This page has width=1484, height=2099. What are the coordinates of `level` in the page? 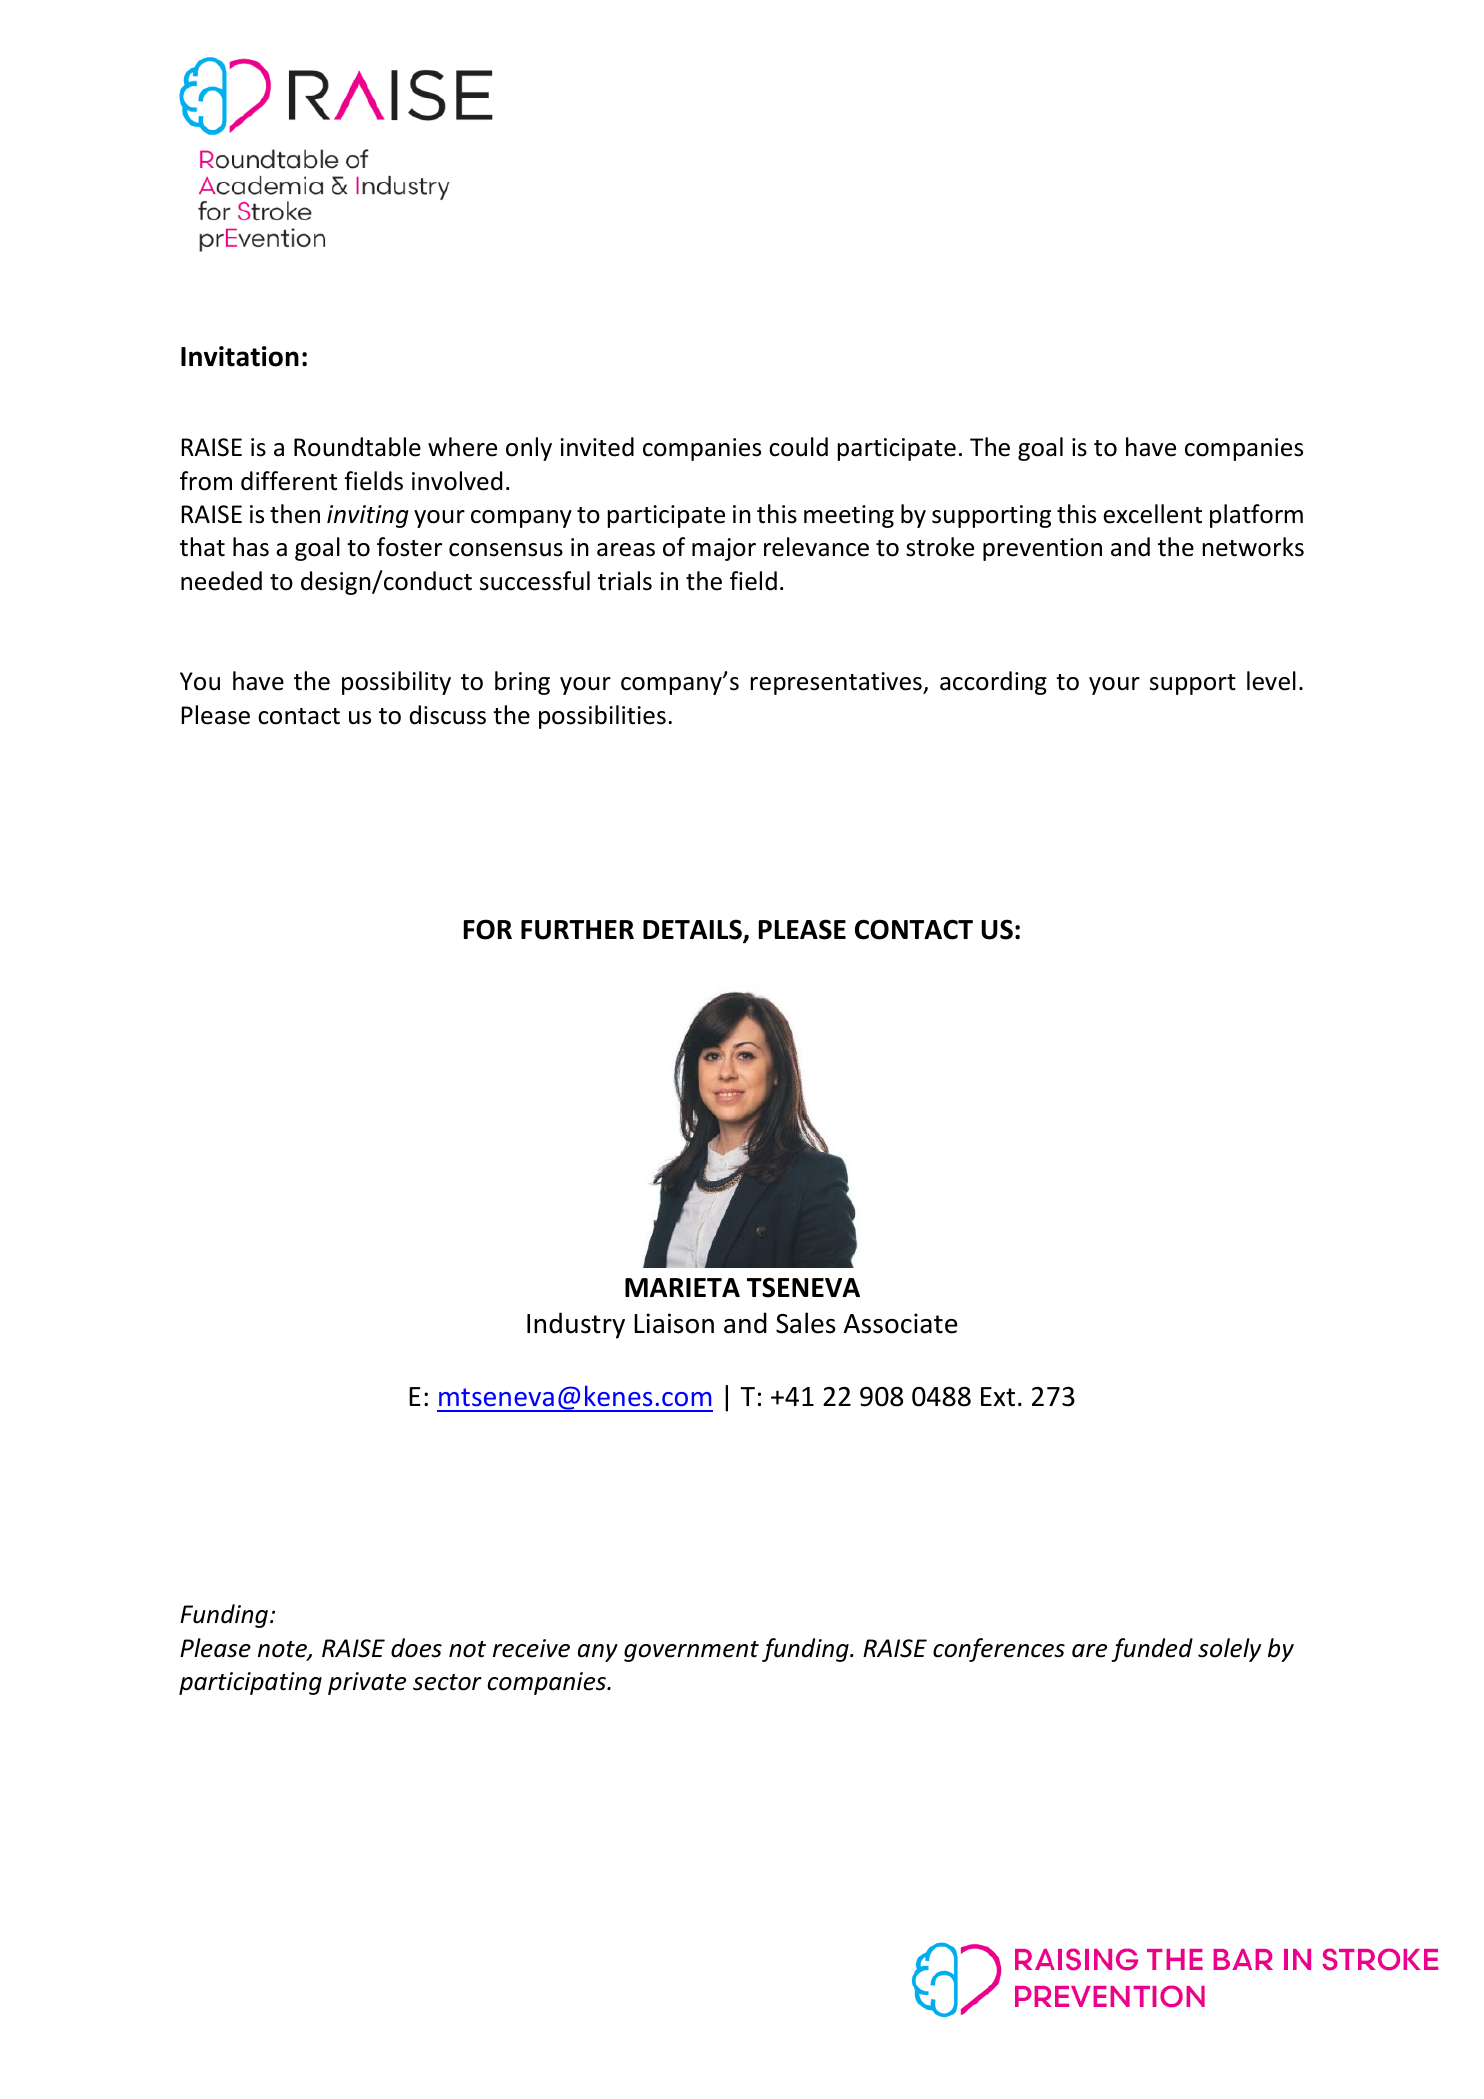 It's located at (1271, 681).
